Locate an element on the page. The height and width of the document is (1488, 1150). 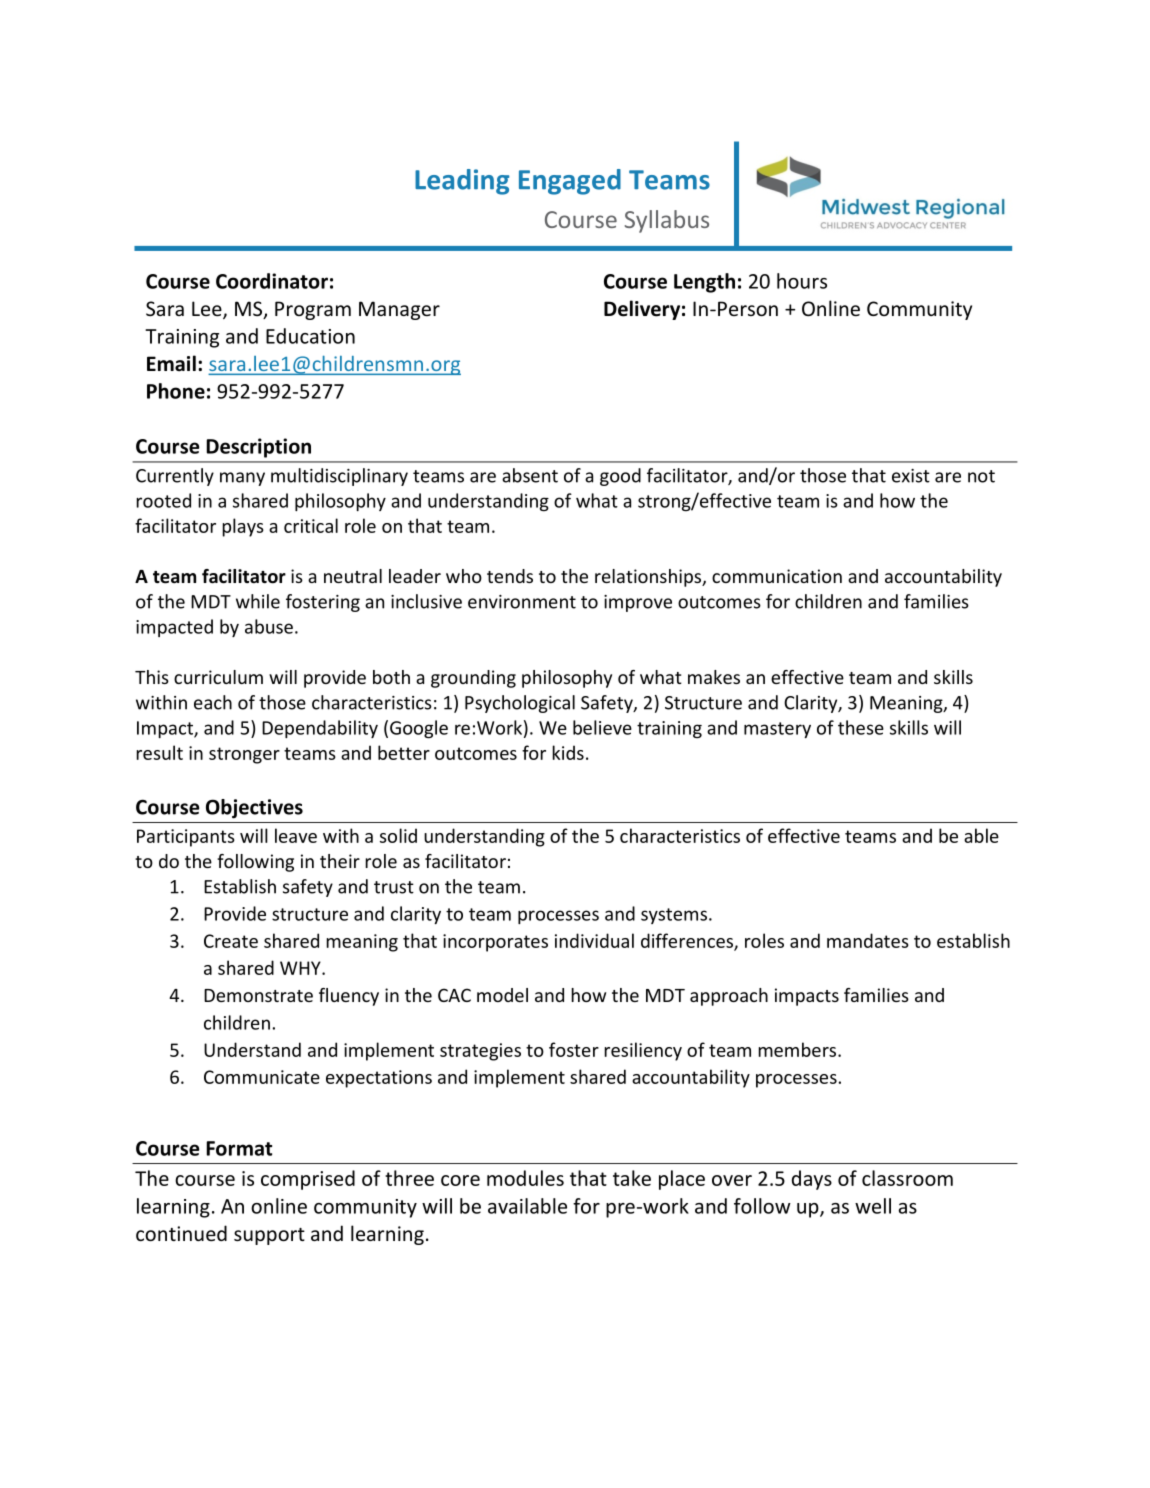
support is located at coordinates (269, 1236).
